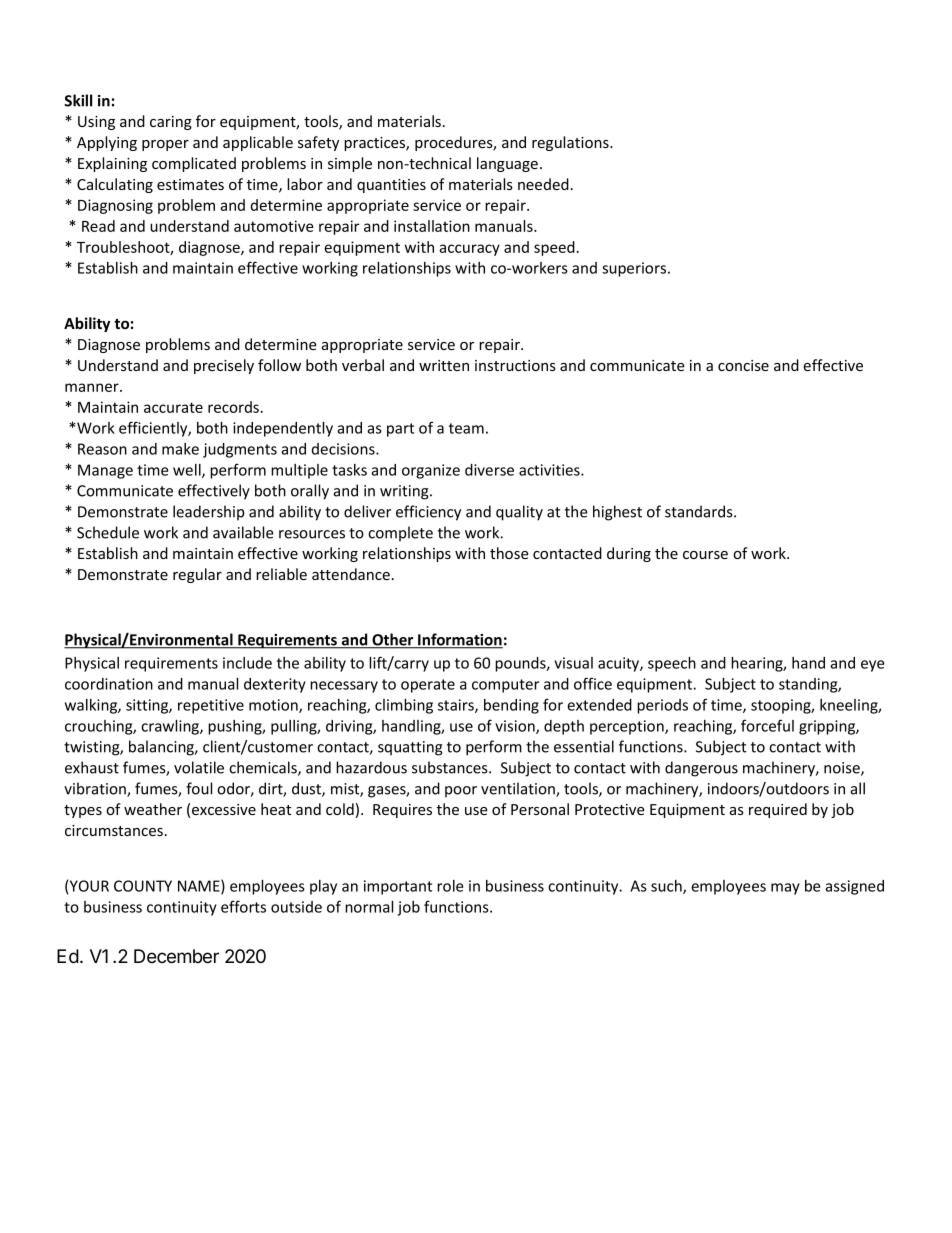 The width and height of the document is (952, 1233). I want to click on language, so click(507, 164).
